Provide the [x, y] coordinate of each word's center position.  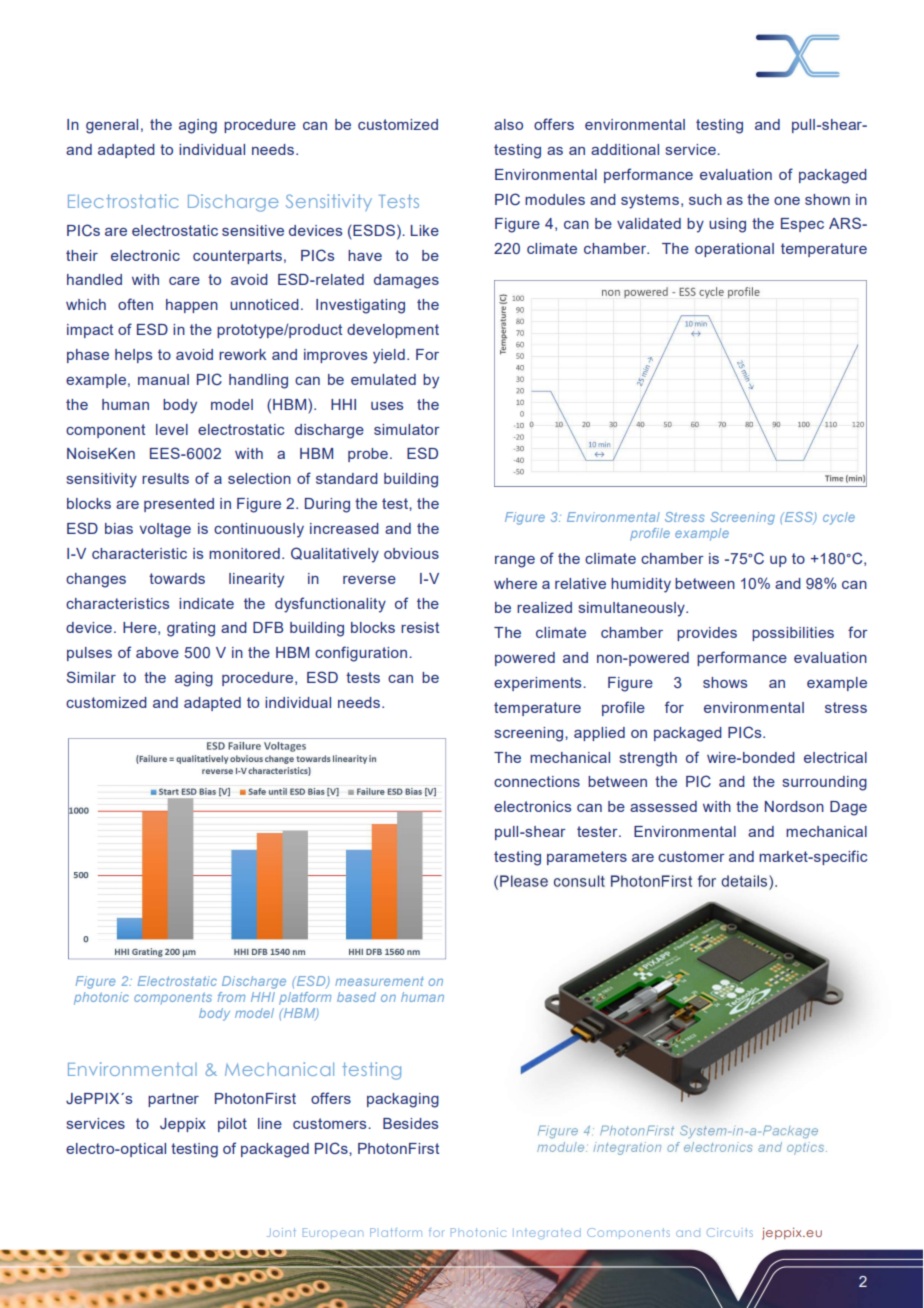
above [157, 652]
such [705, 199]
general [112, 126]
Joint [281, 1232]
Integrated [547, 1233]
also [508, 124]
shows [725, 682]
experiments [539, 684]
